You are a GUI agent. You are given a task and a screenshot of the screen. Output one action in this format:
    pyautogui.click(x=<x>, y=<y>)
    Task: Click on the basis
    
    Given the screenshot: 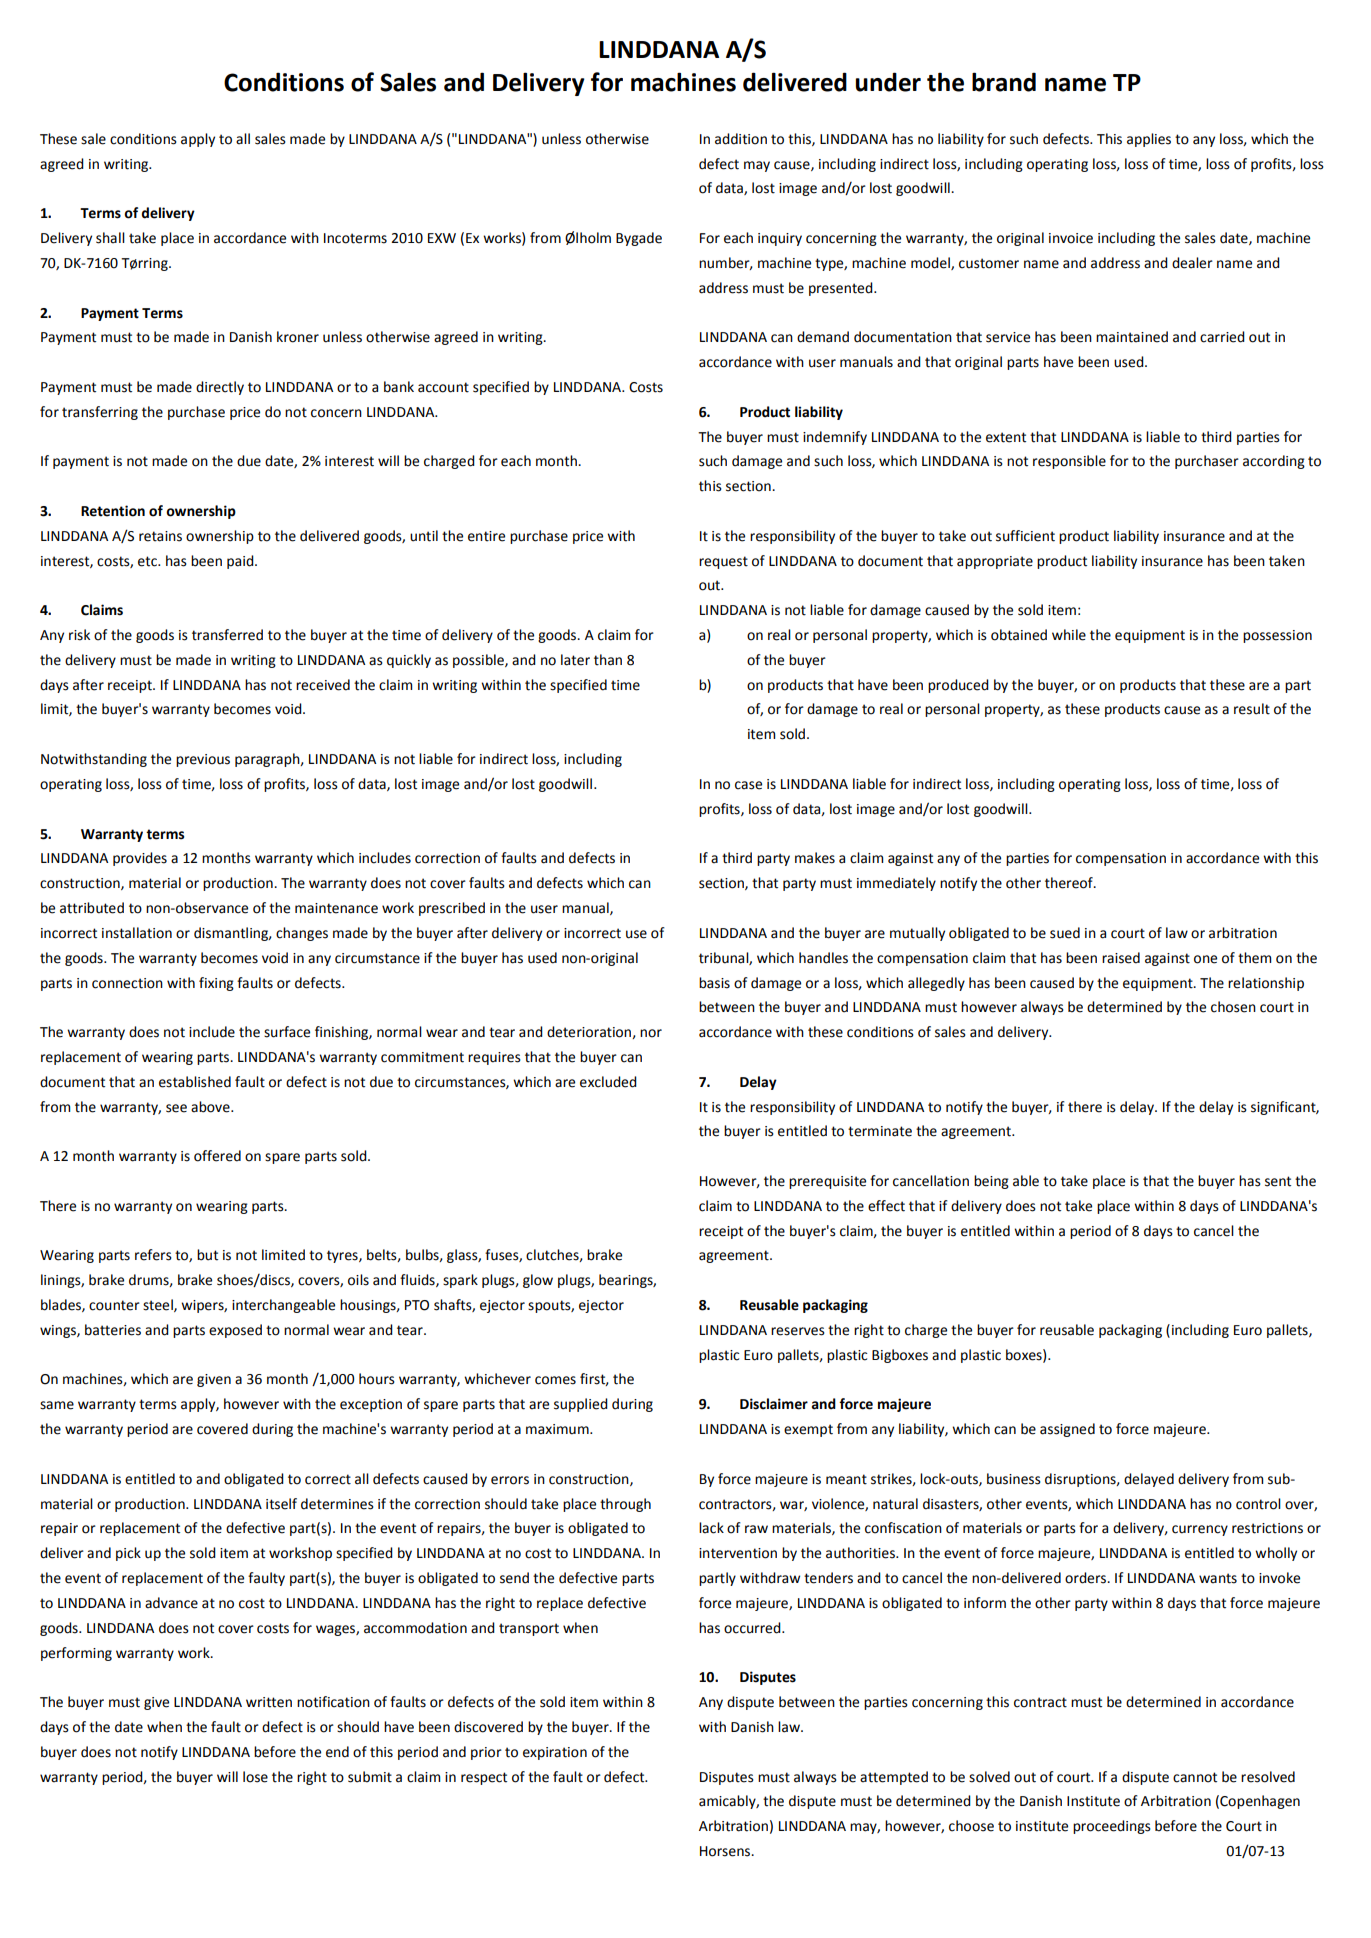 What is the action you would take?
    pyautogui.click(x=714, y=983)
